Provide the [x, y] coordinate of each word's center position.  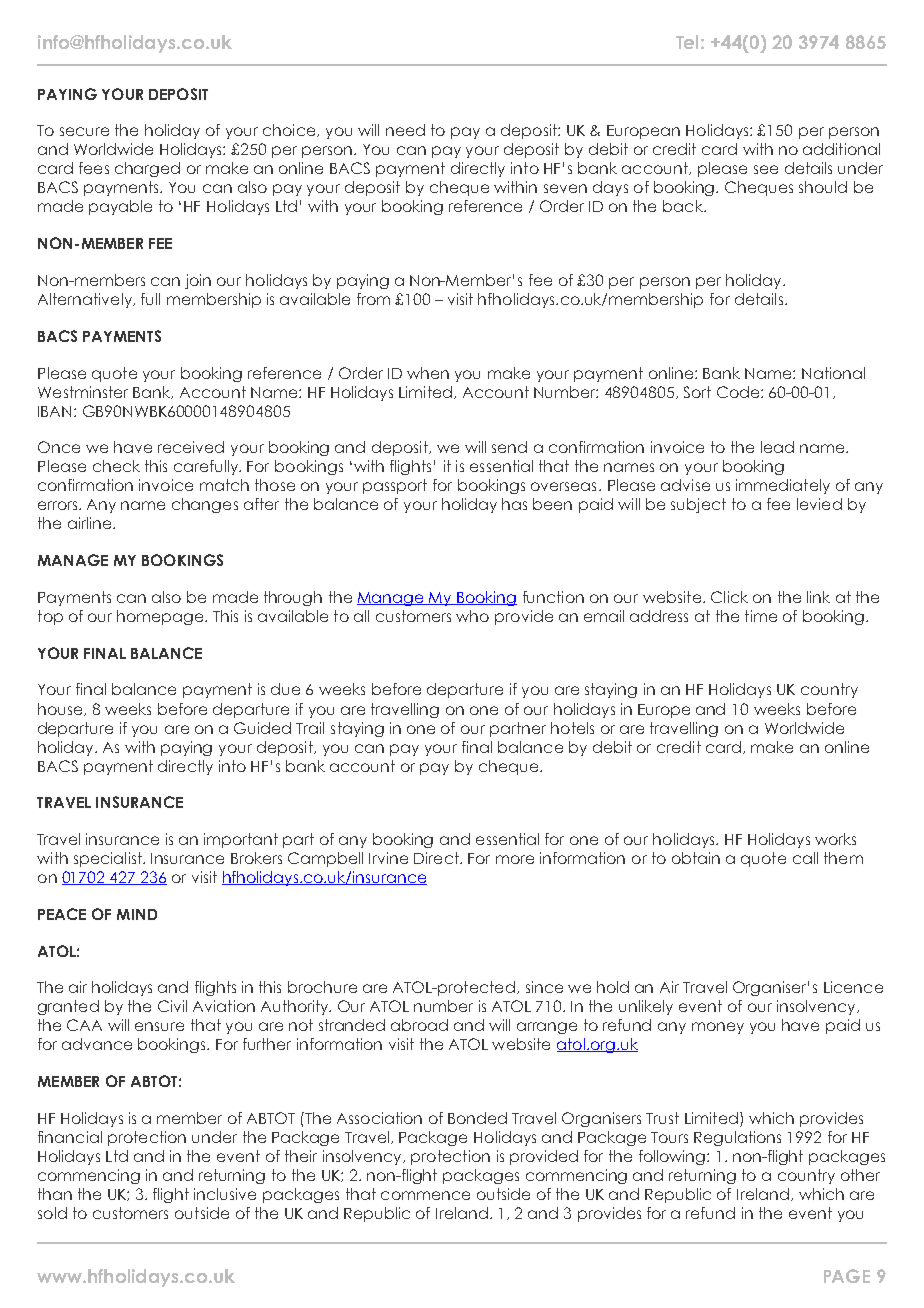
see [766, 169]
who [472, 616]
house [61, 709]
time [761, 616]
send [509, 447]
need [405, 130]
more [515, 859]
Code [739, 392]
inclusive [225, 1194]
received [191, 447]
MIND [137, 914]
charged [147, 169]
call [805, 858]
